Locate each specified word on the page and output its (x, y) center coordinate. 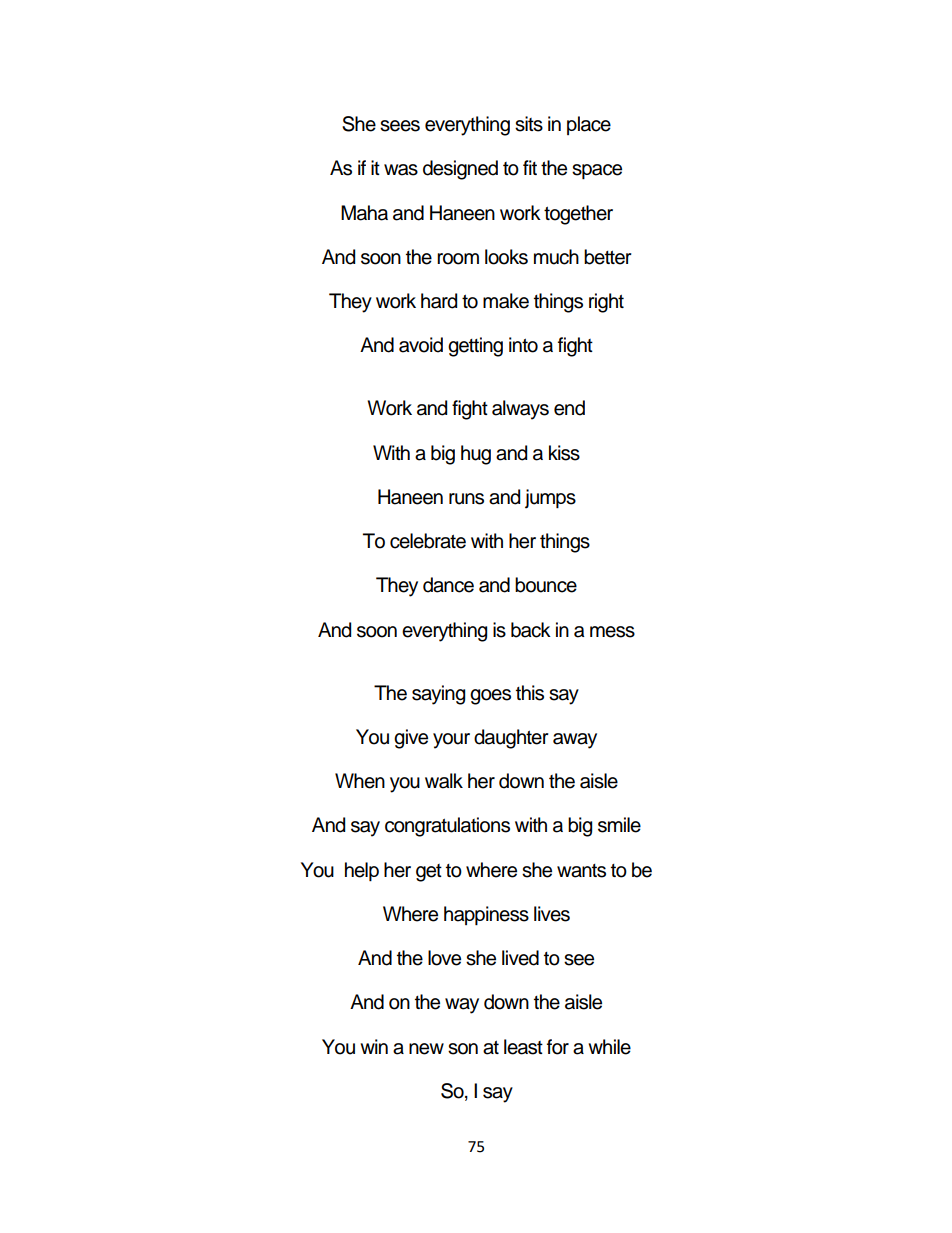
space (597, 171)
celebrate (428, 541)
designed (460, 170)
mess (612, 632)
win (374, 1046)
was (401, 170)
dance (448, 585)
